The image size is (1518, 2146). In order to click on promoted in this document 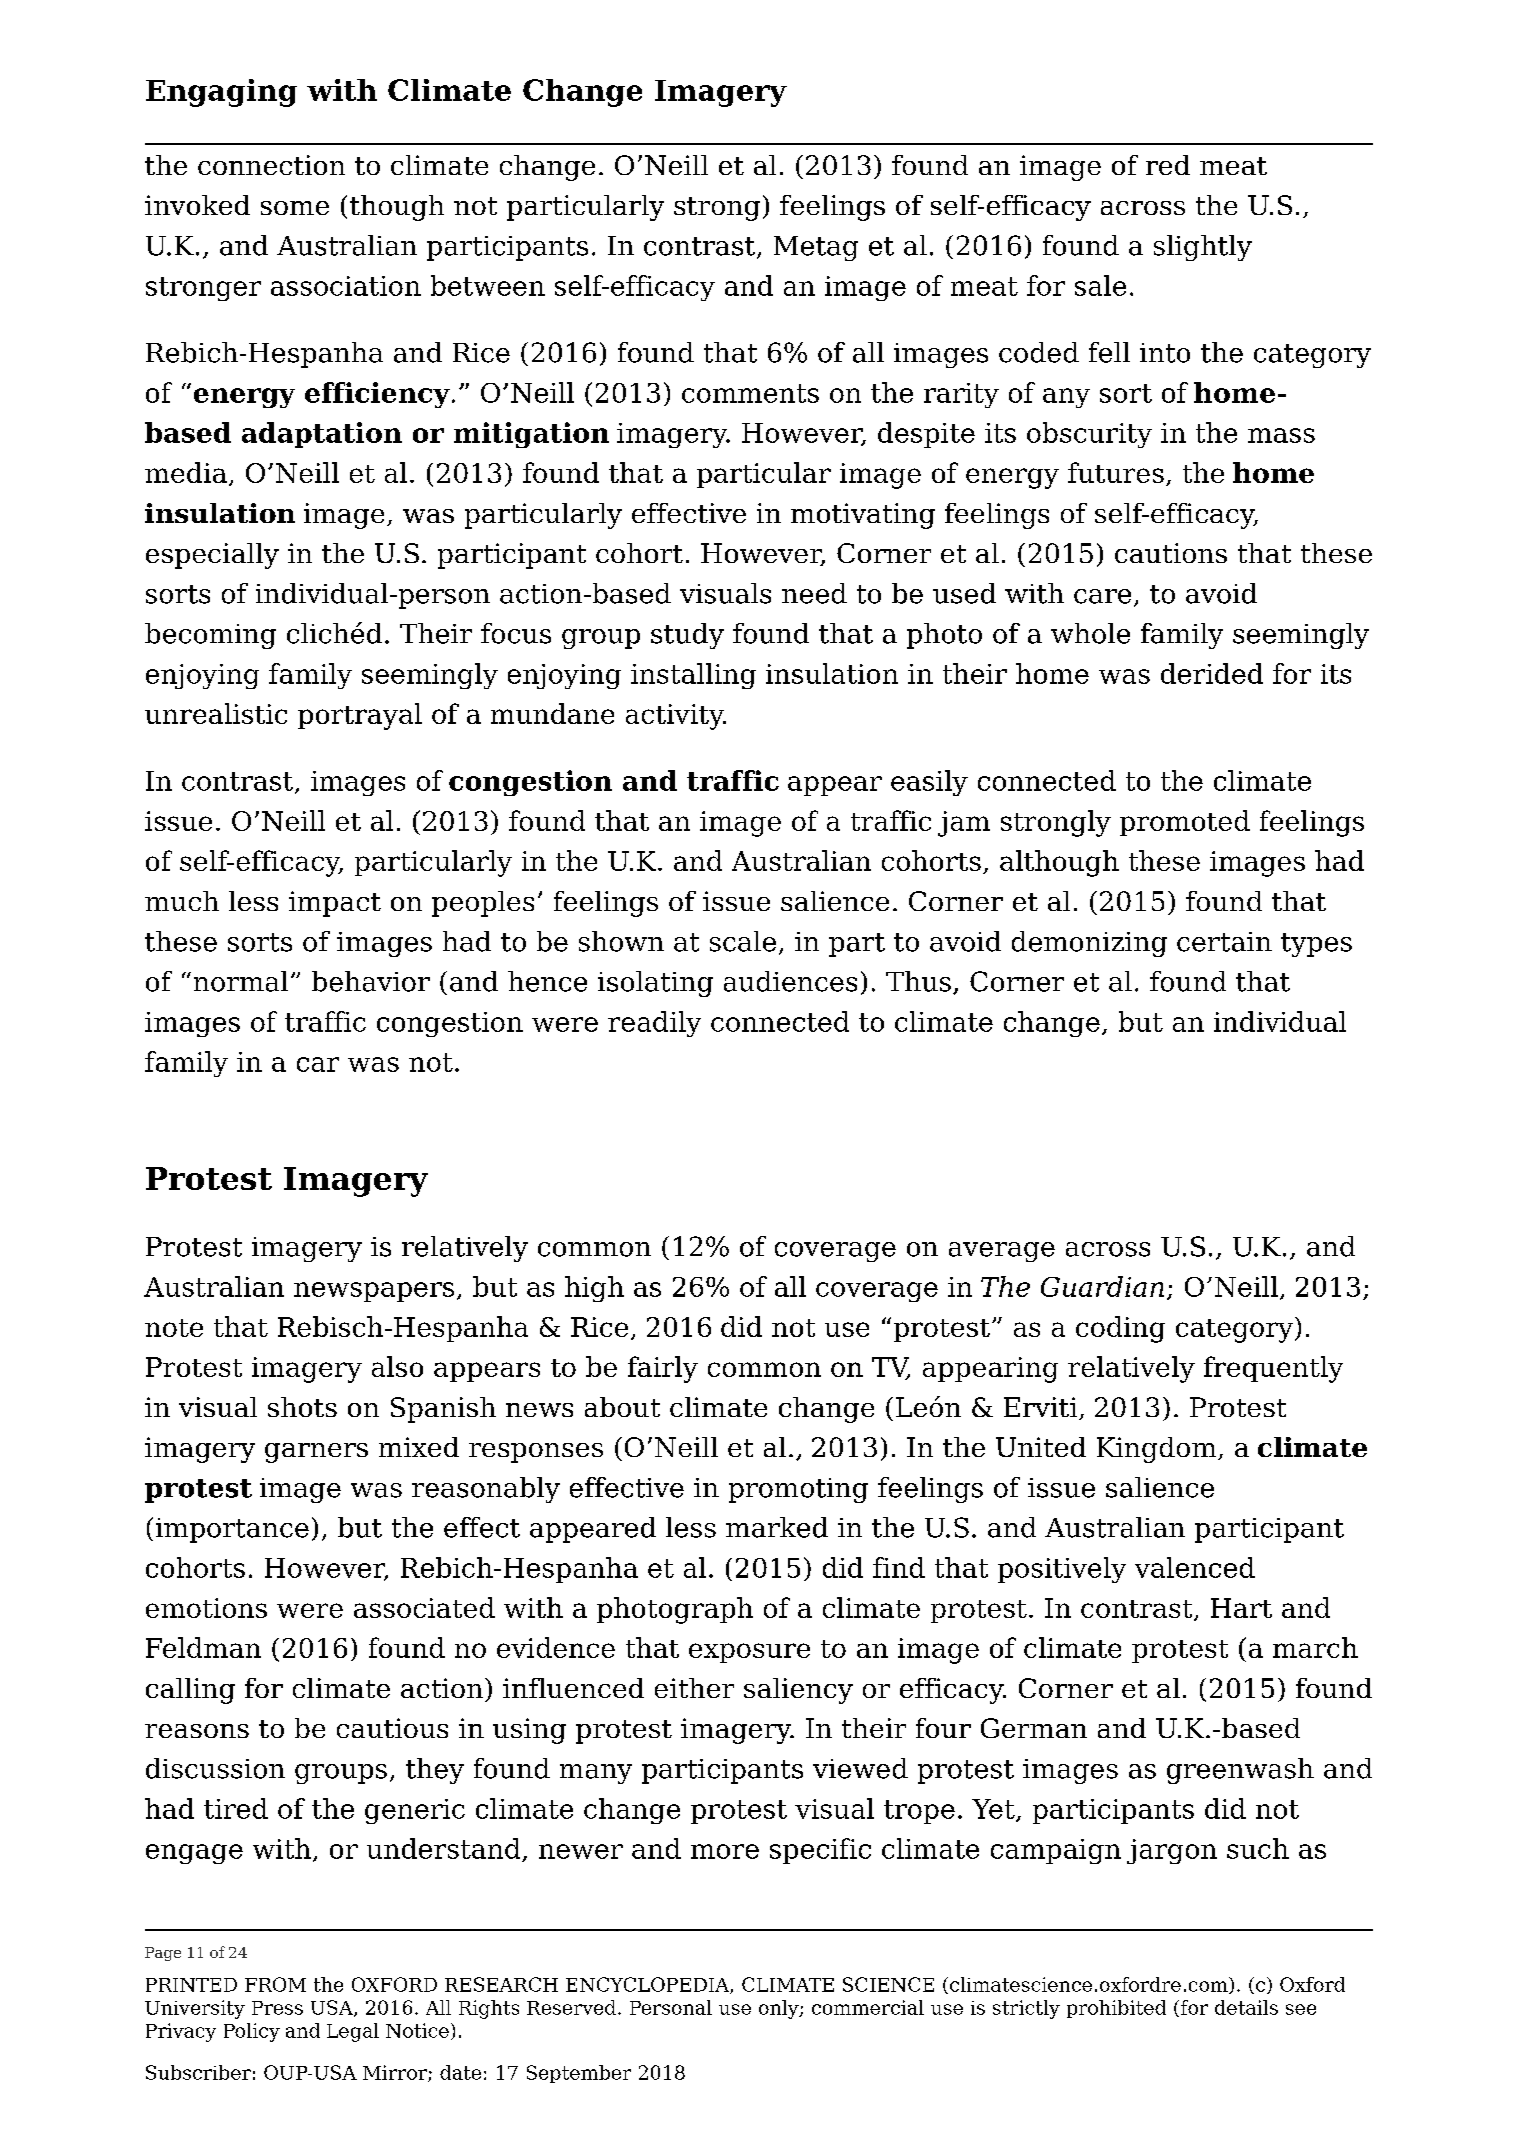, I will do `click(1185, 823)`.
